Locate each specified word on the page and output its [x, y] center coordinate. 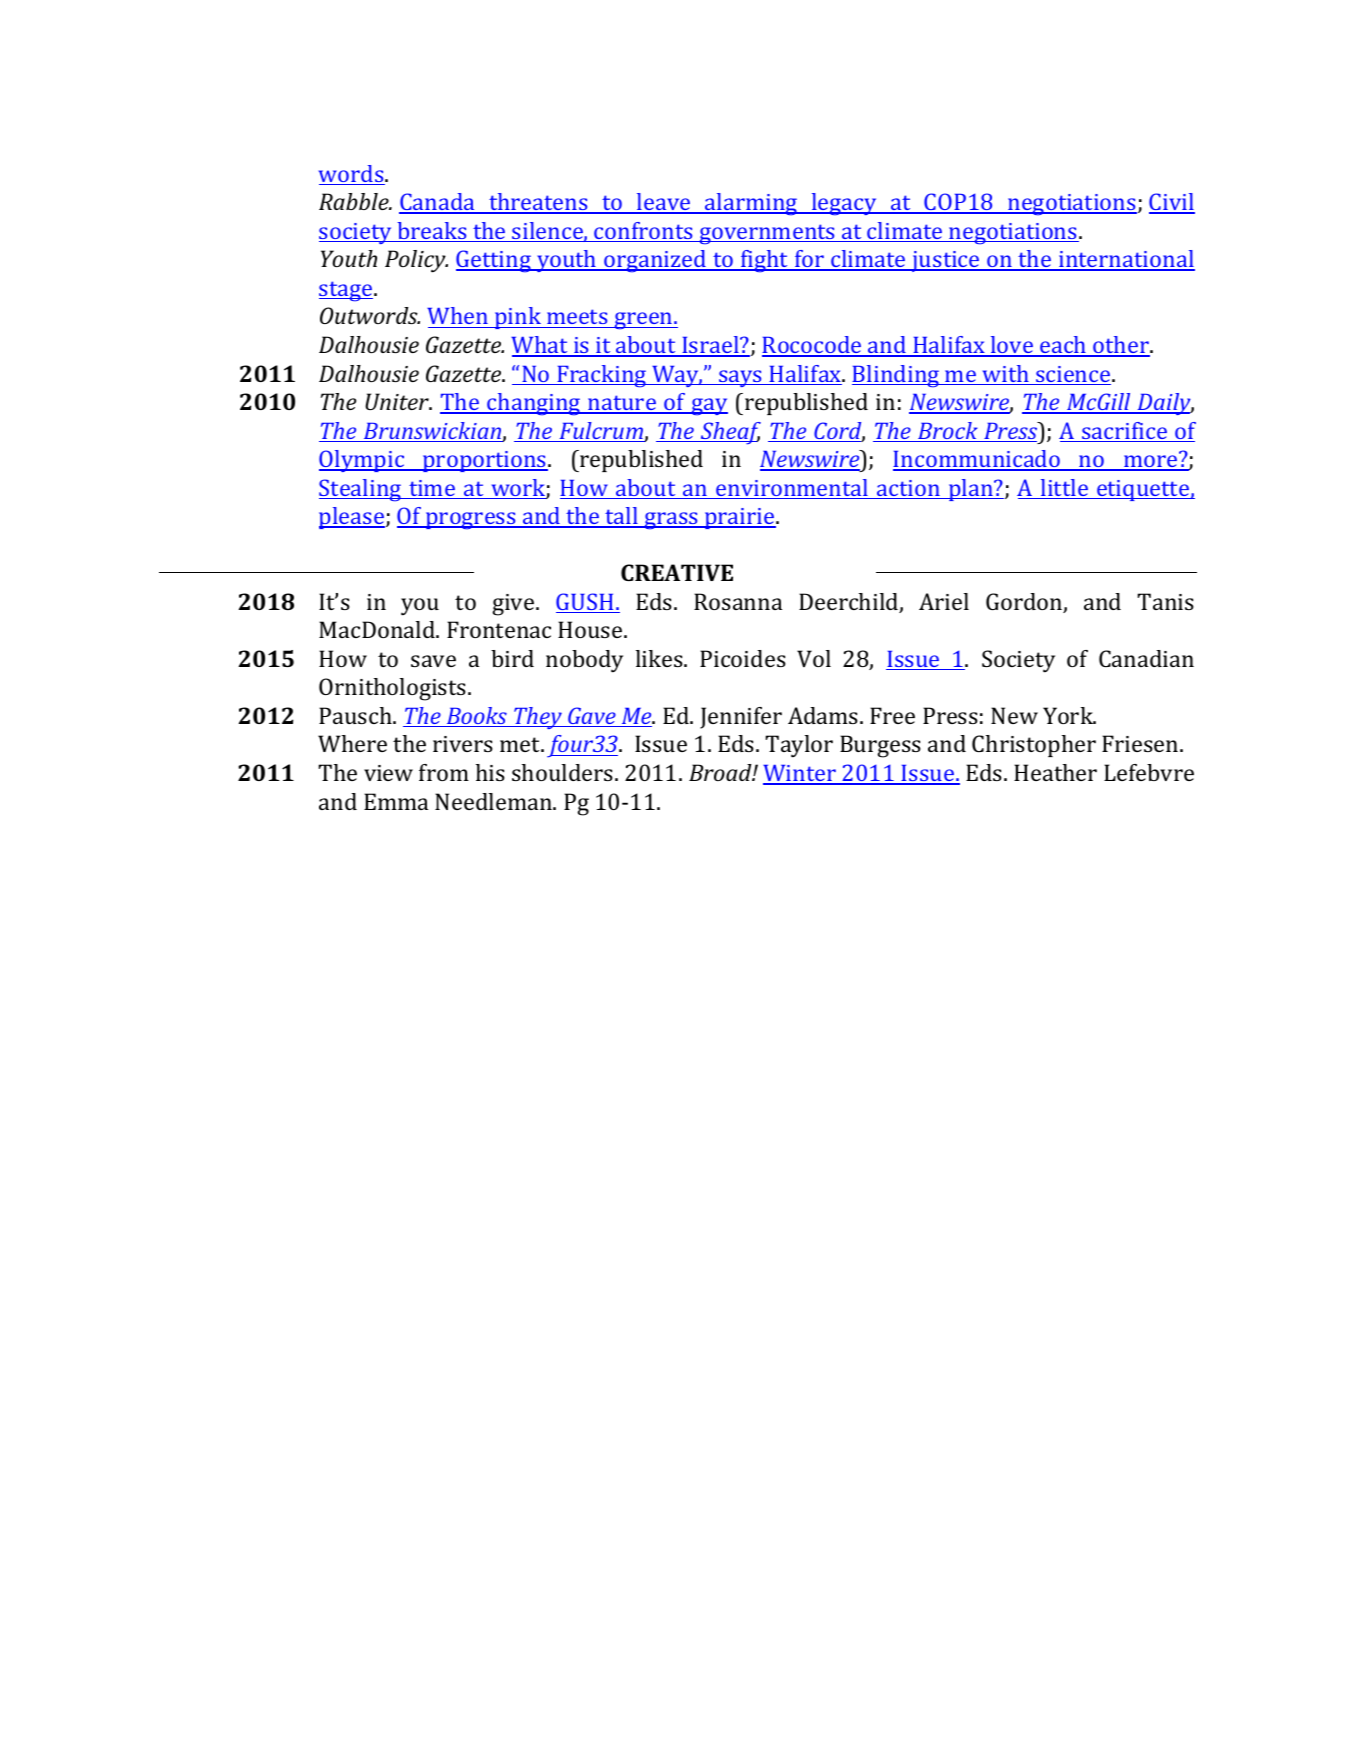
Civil [1172, 203]
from [444, 772]
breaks [432, 232]
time [432, 489]
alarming [751, 204]
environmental [792, 489]
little [1064, 489]
